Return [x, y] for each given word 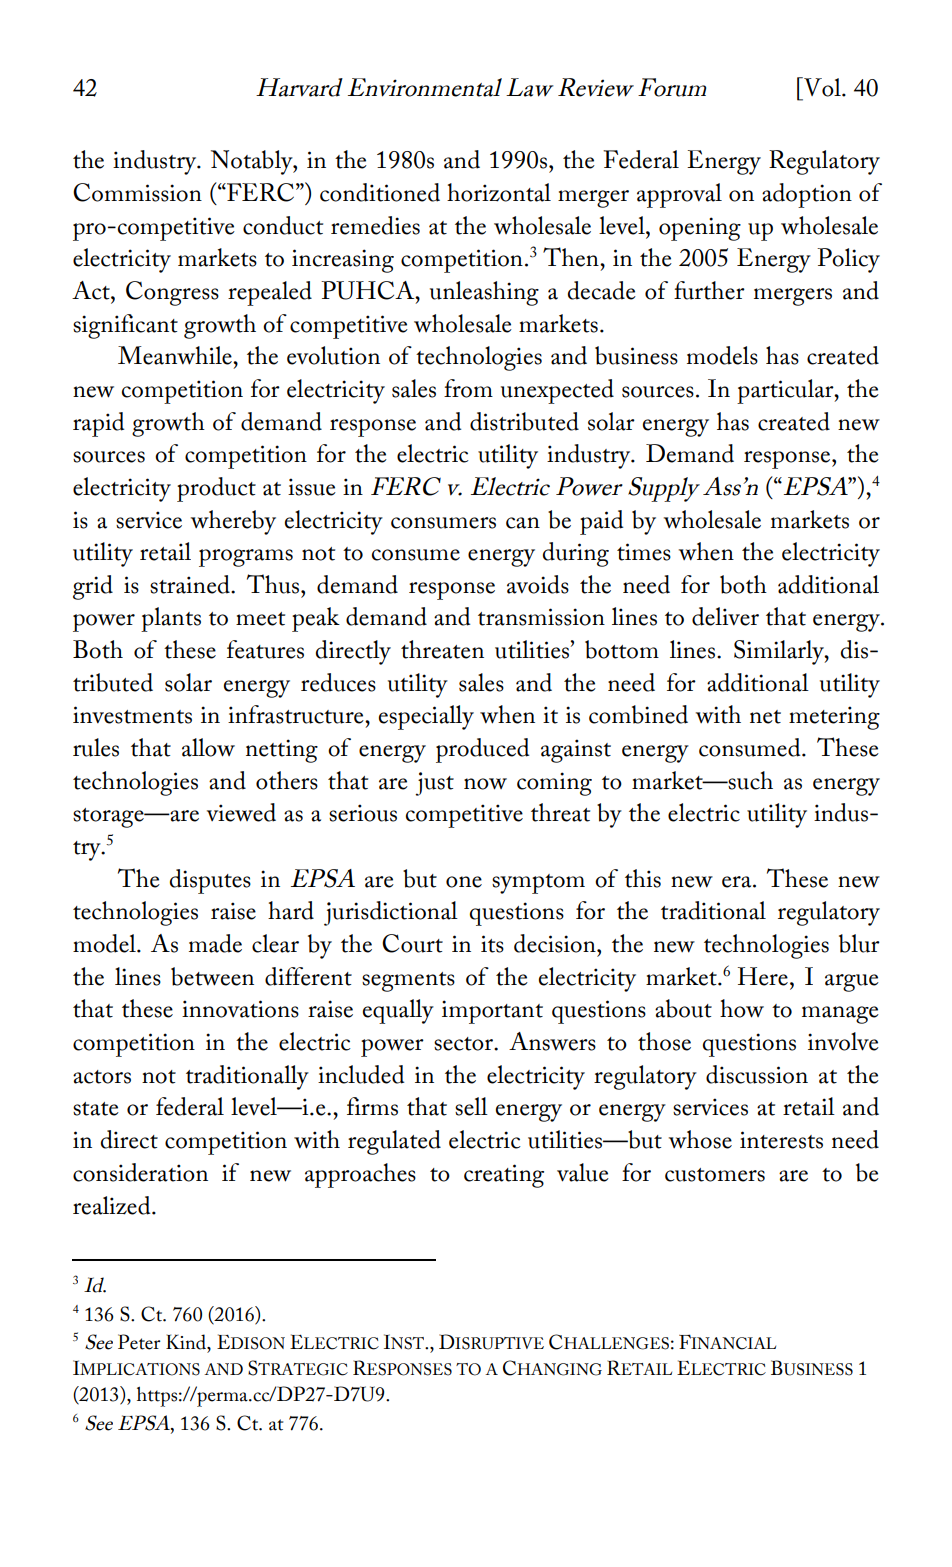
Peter [139, 1342]
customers [715, 1175]
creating [504, 1176]
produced [482, 750]
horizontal [499, 192]
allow [208, 747]
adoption [807, 195]
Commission [137, 192]
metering [834, 718]
